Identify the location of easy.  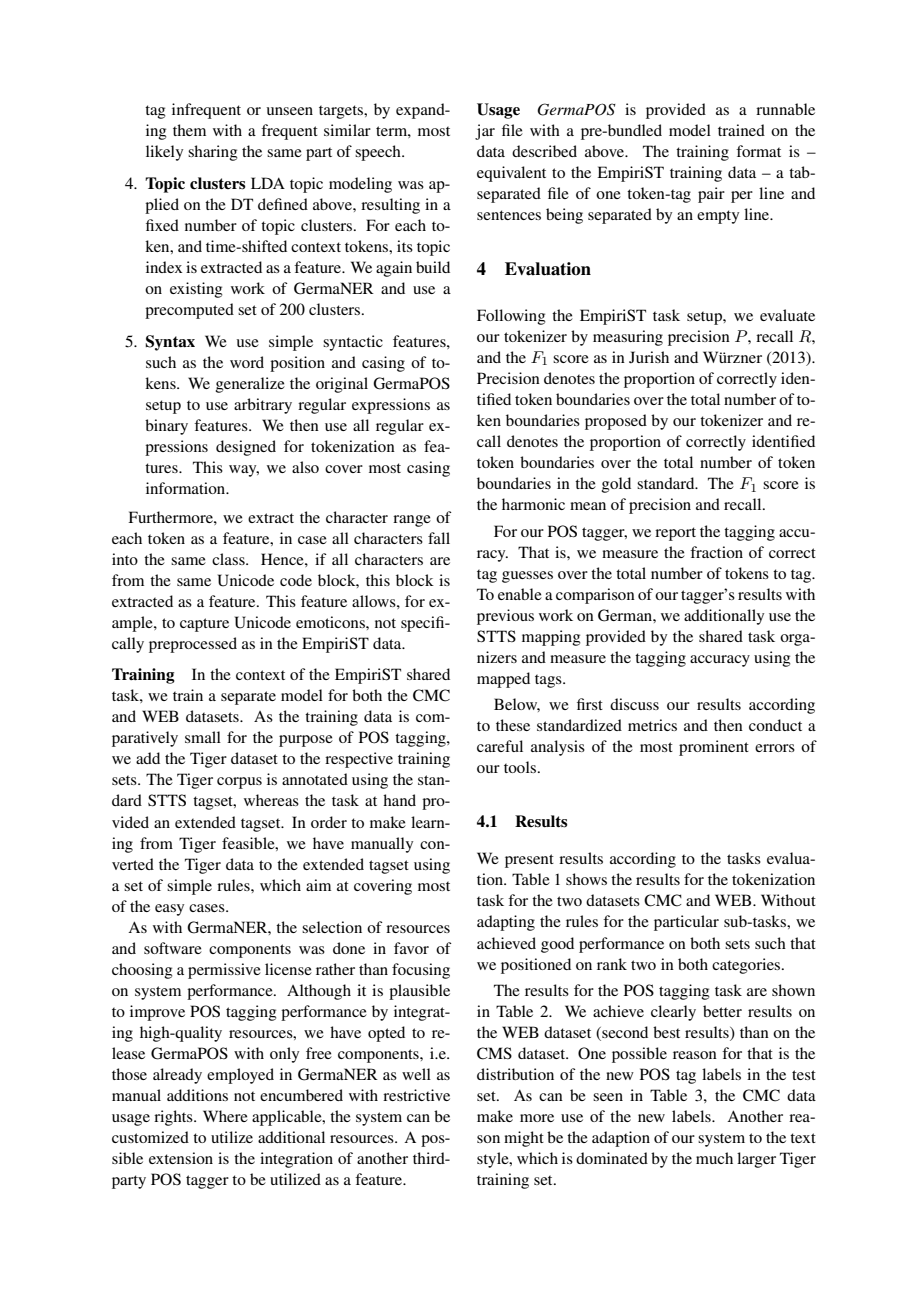
(169, 910).
